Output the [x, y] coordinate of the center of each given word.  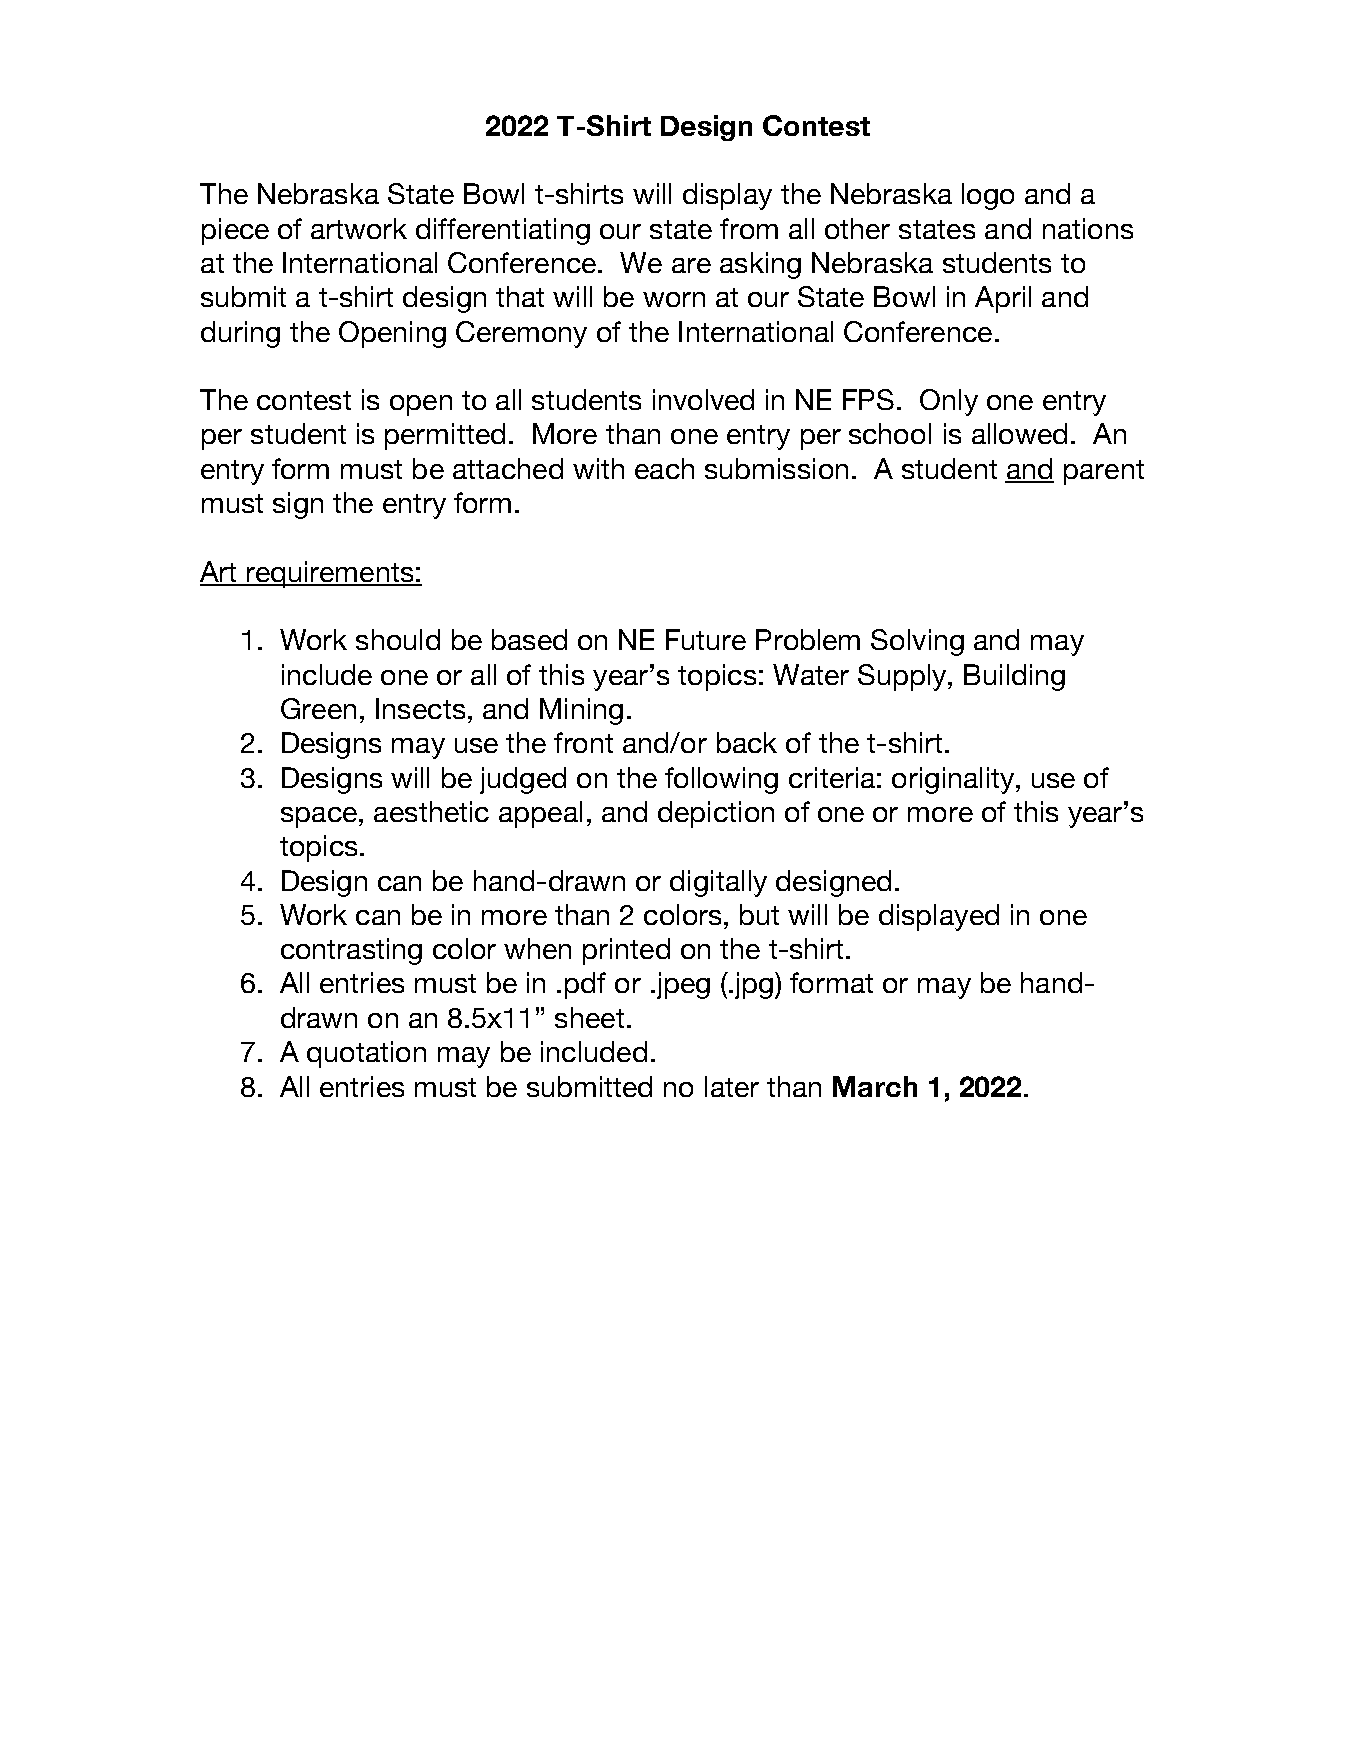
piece [235, 231]
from [749, 228]
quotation [366, 1054]
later [732, 1086]
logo [988, 196]
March [875, 1086]
